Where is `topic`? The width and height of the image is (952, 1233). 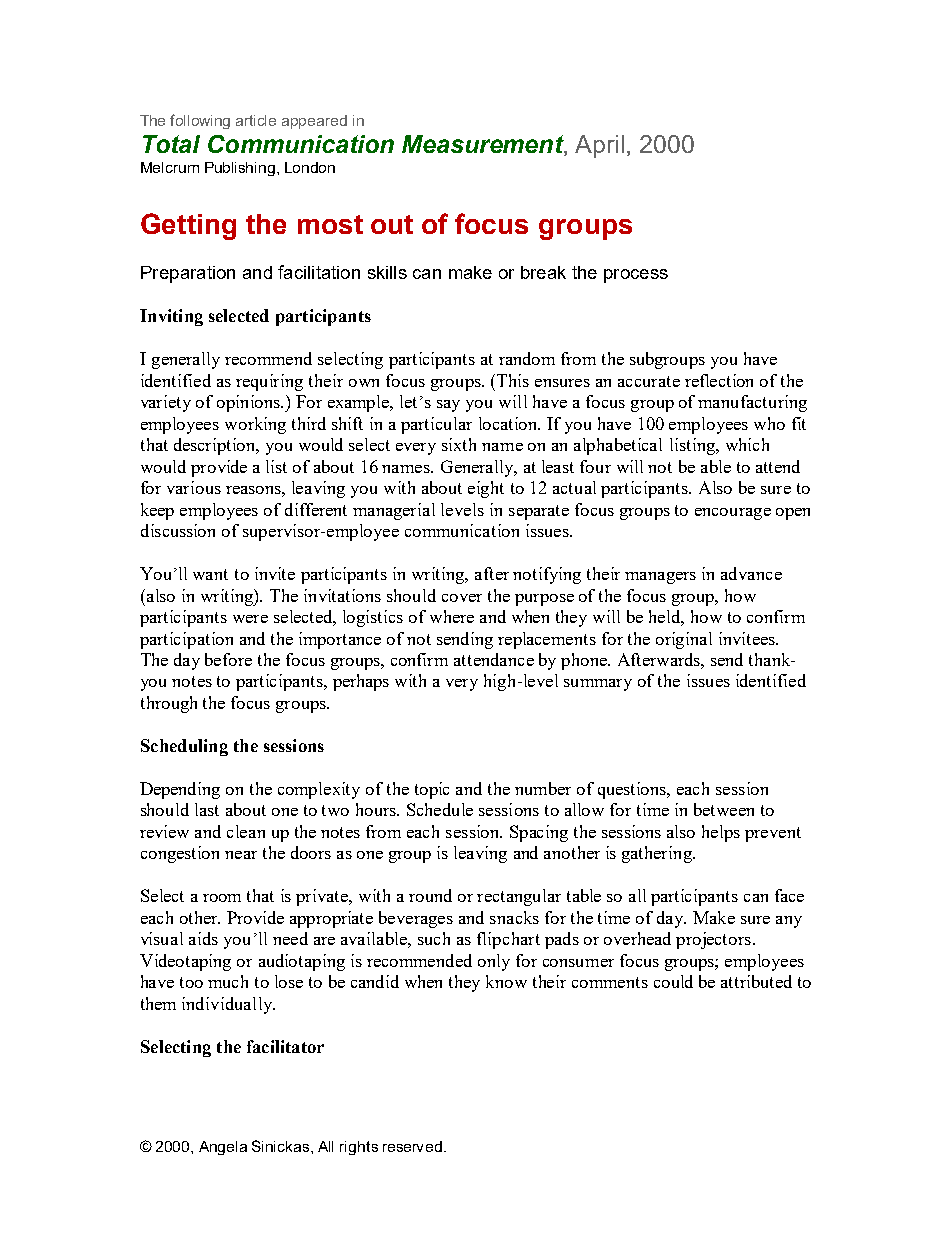
topic is located at coordinates (432, 790).
